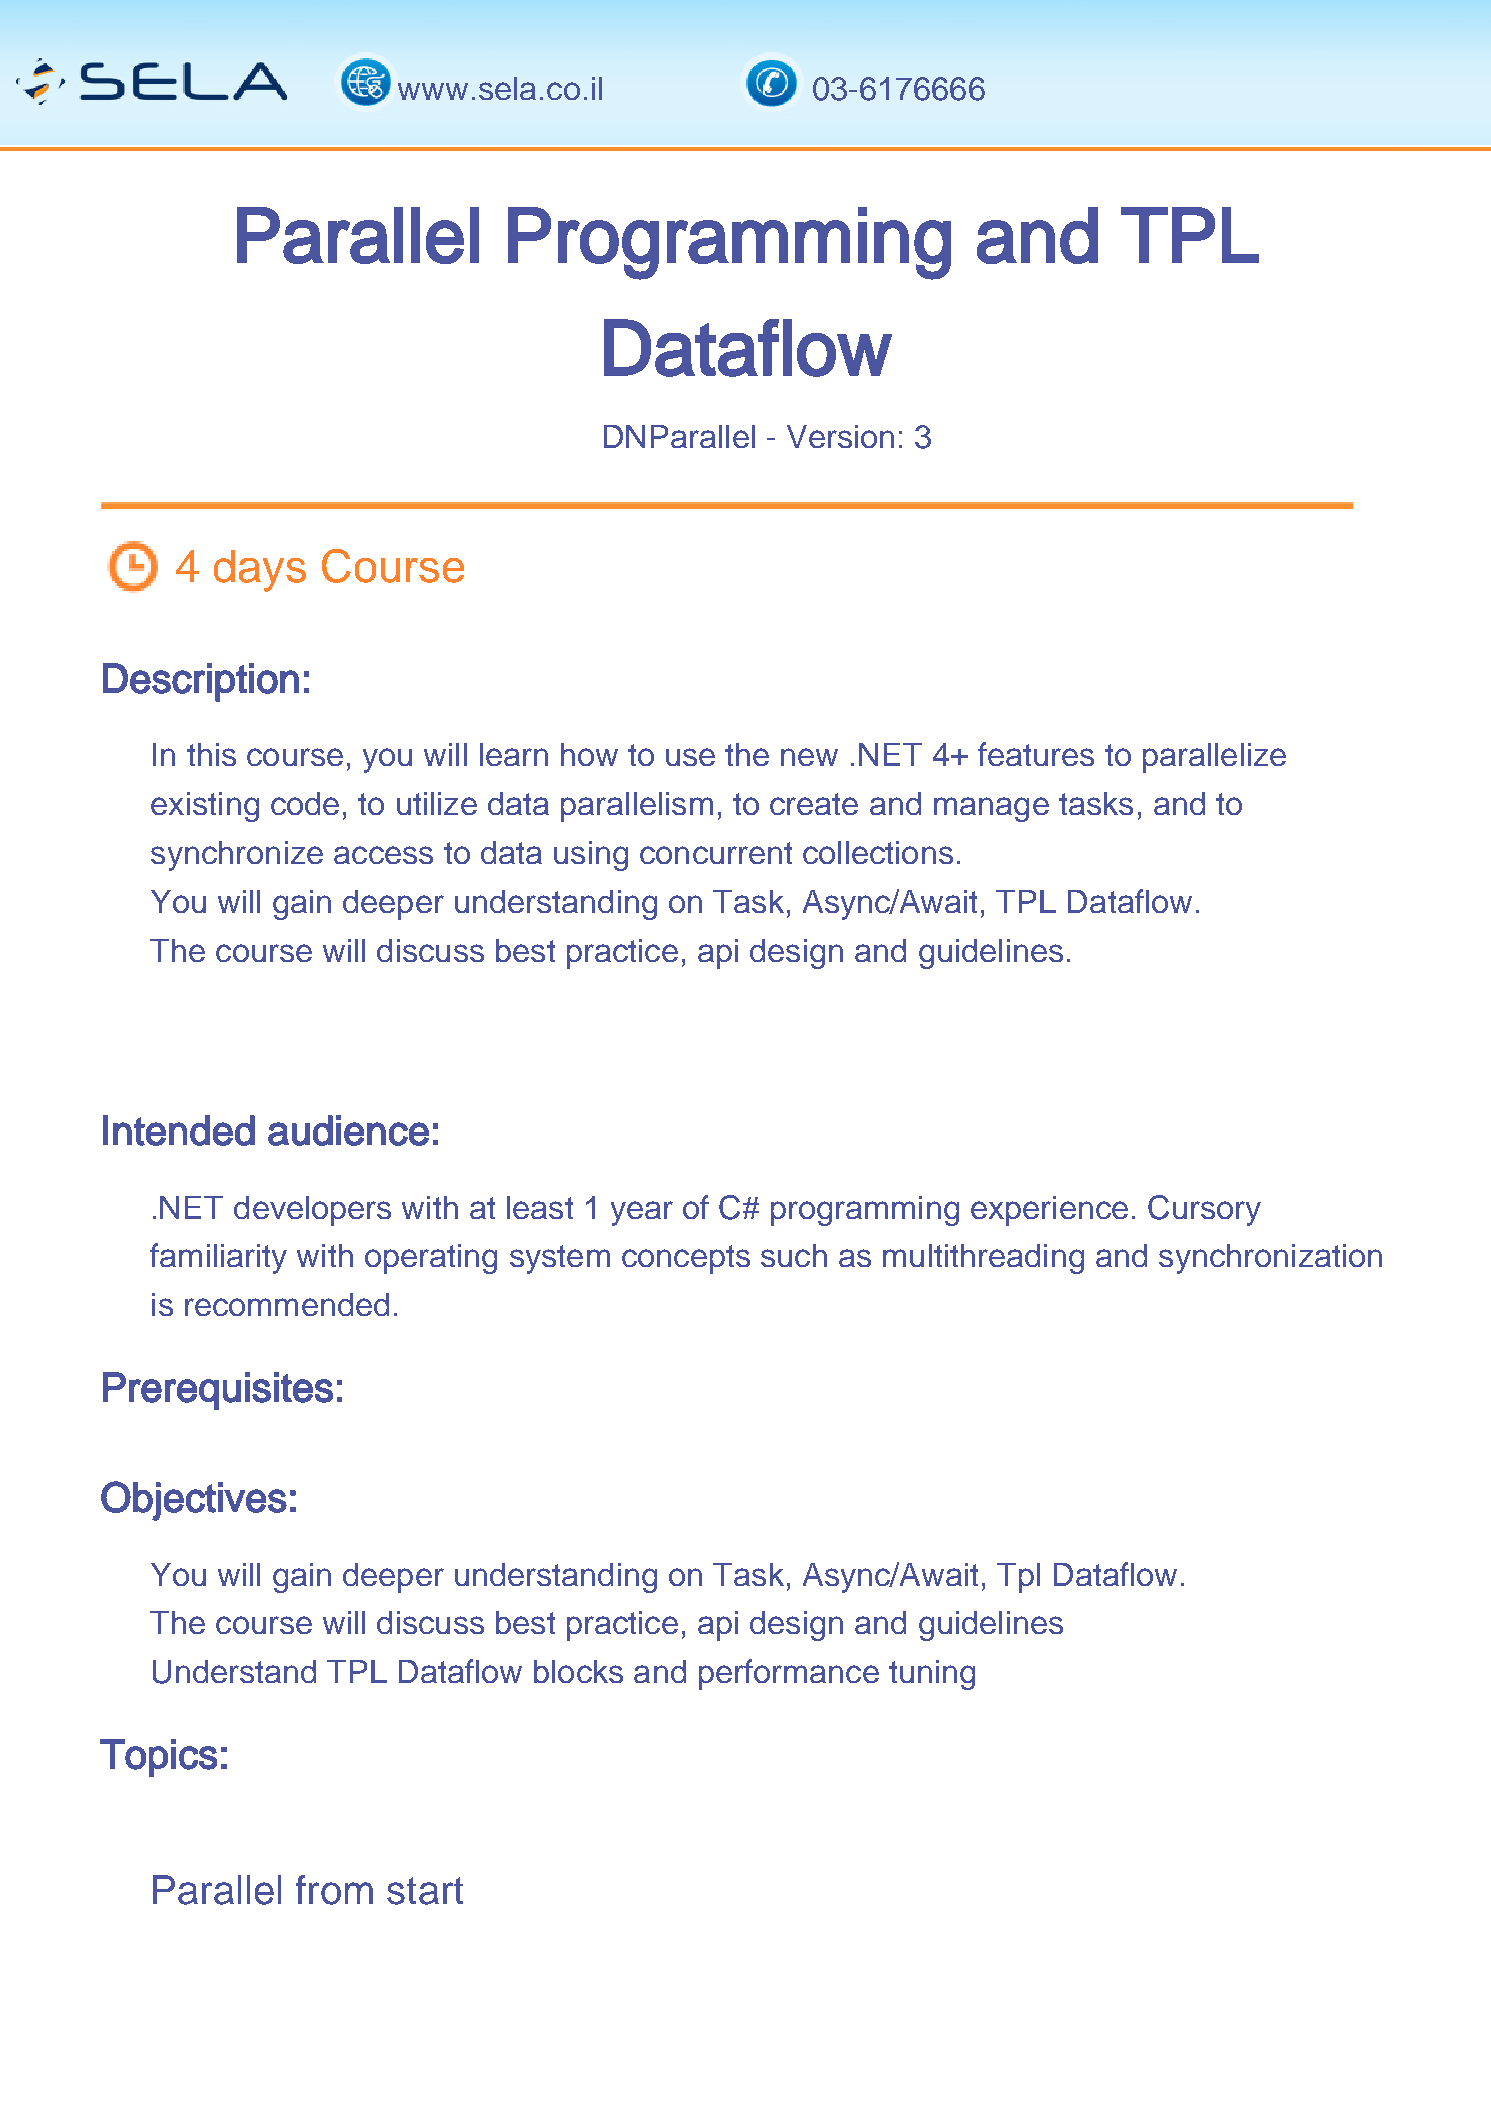  Describe the element at coordinates (1036, 754) in the screenshot. I see `features` at that location.
